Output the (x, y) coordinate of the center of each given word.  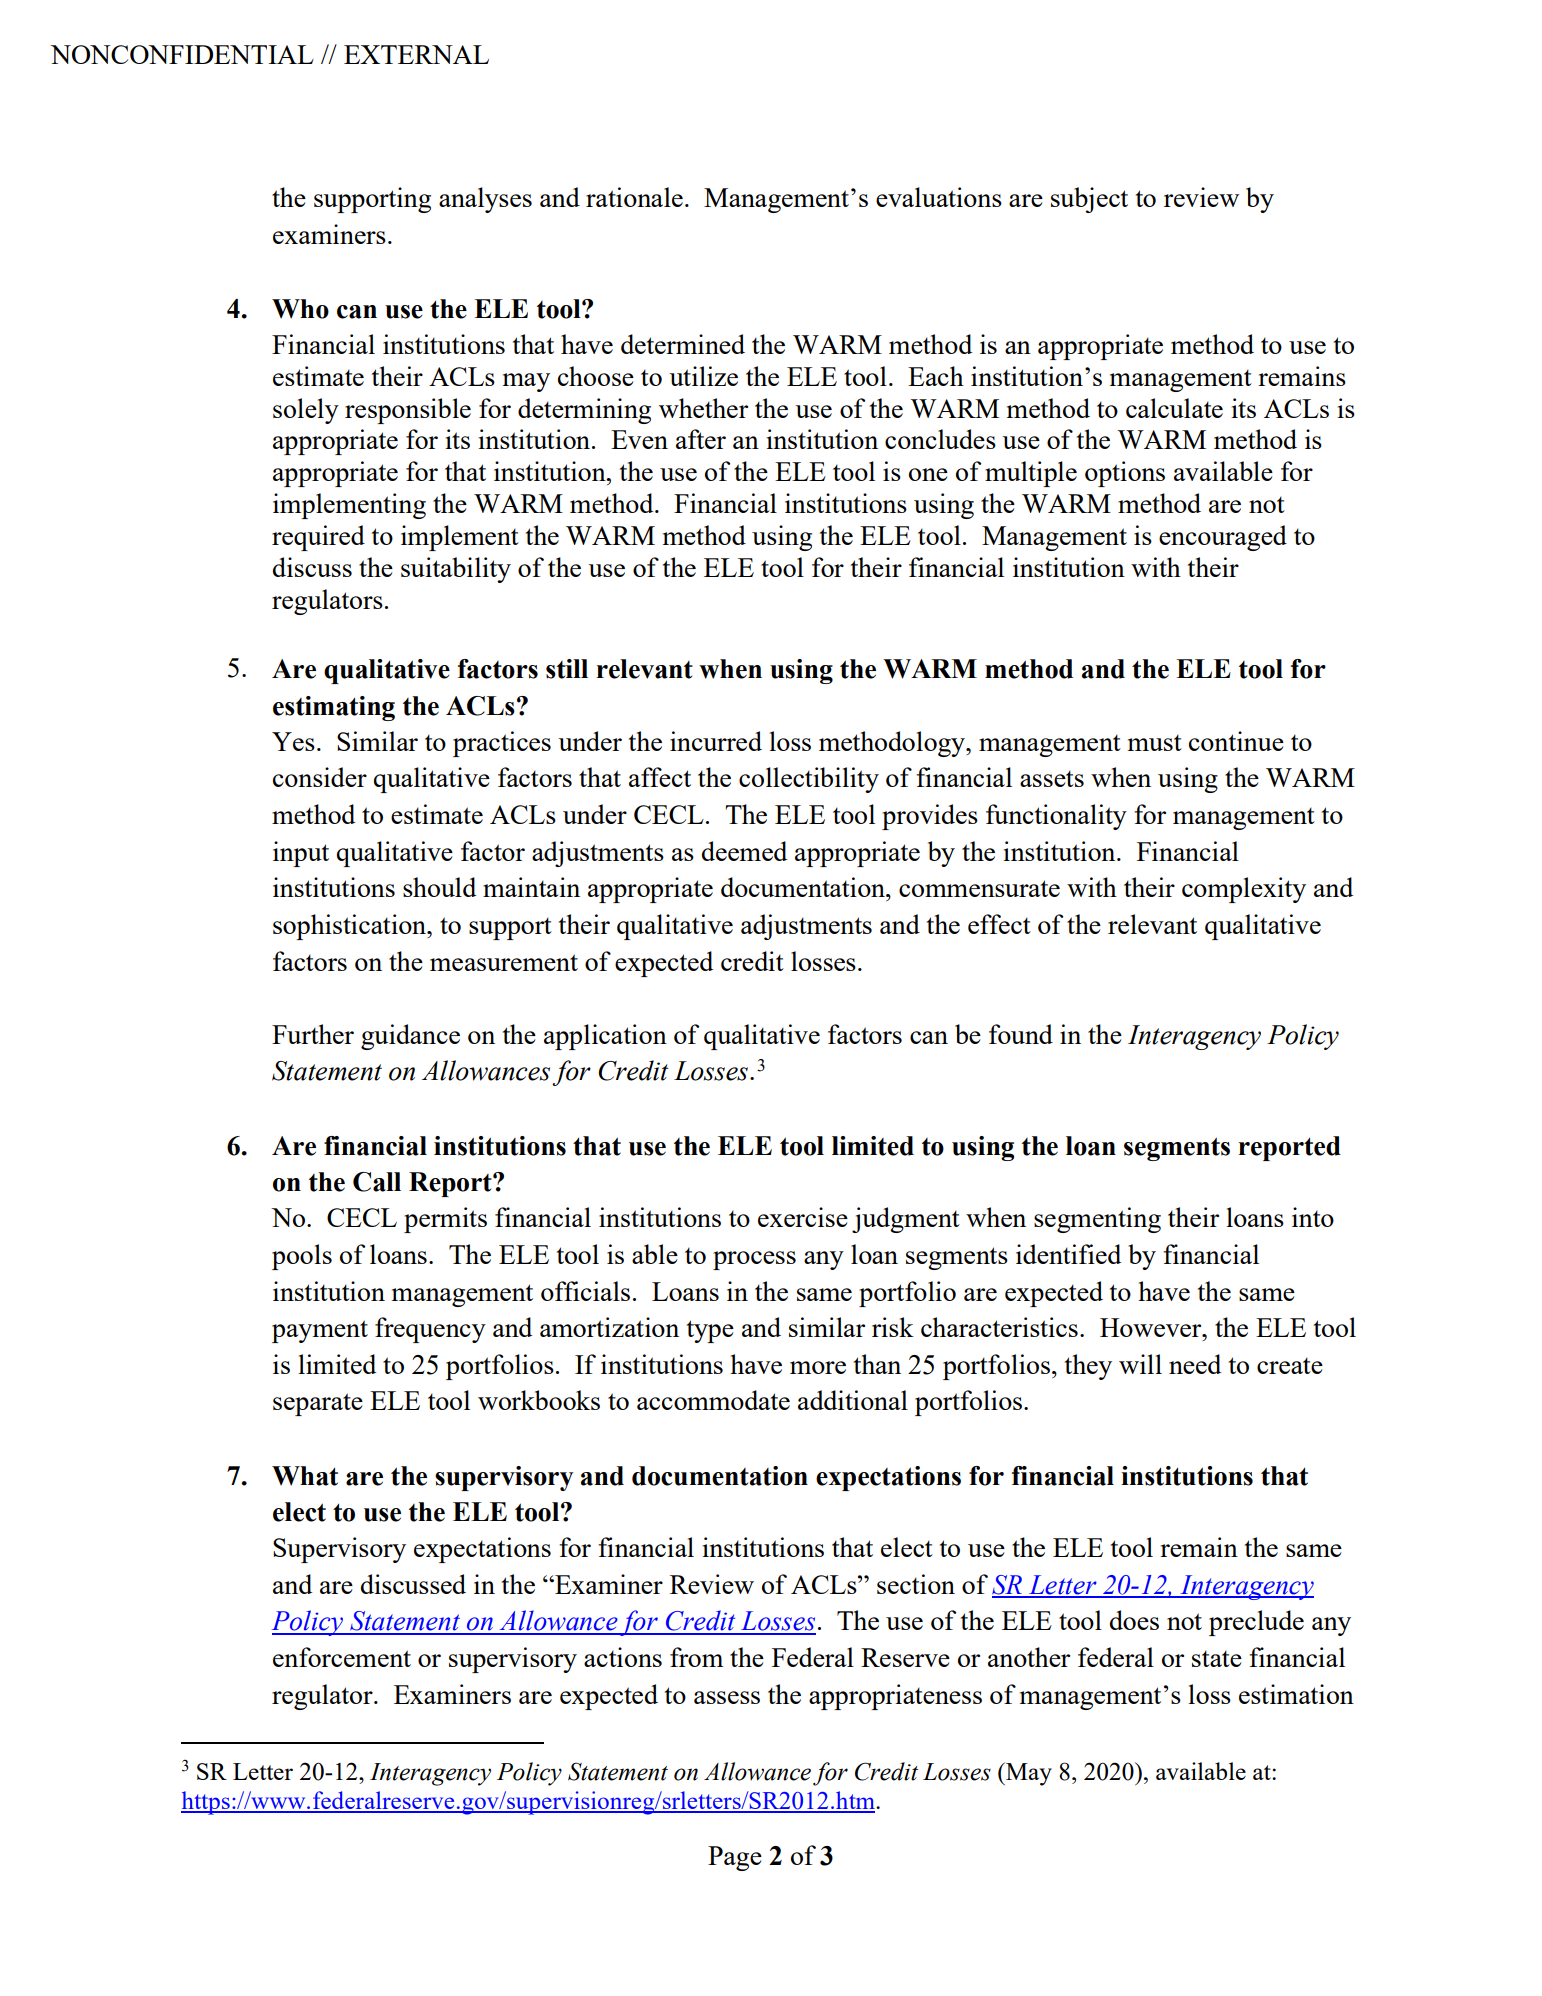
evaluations (939, 197)
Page (735, 1858)
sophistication (351, 927)
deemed (744, 851)
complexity (1244, 890)
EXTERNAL (416, 54)
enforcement (342, 1657)
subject (1089, 200)
